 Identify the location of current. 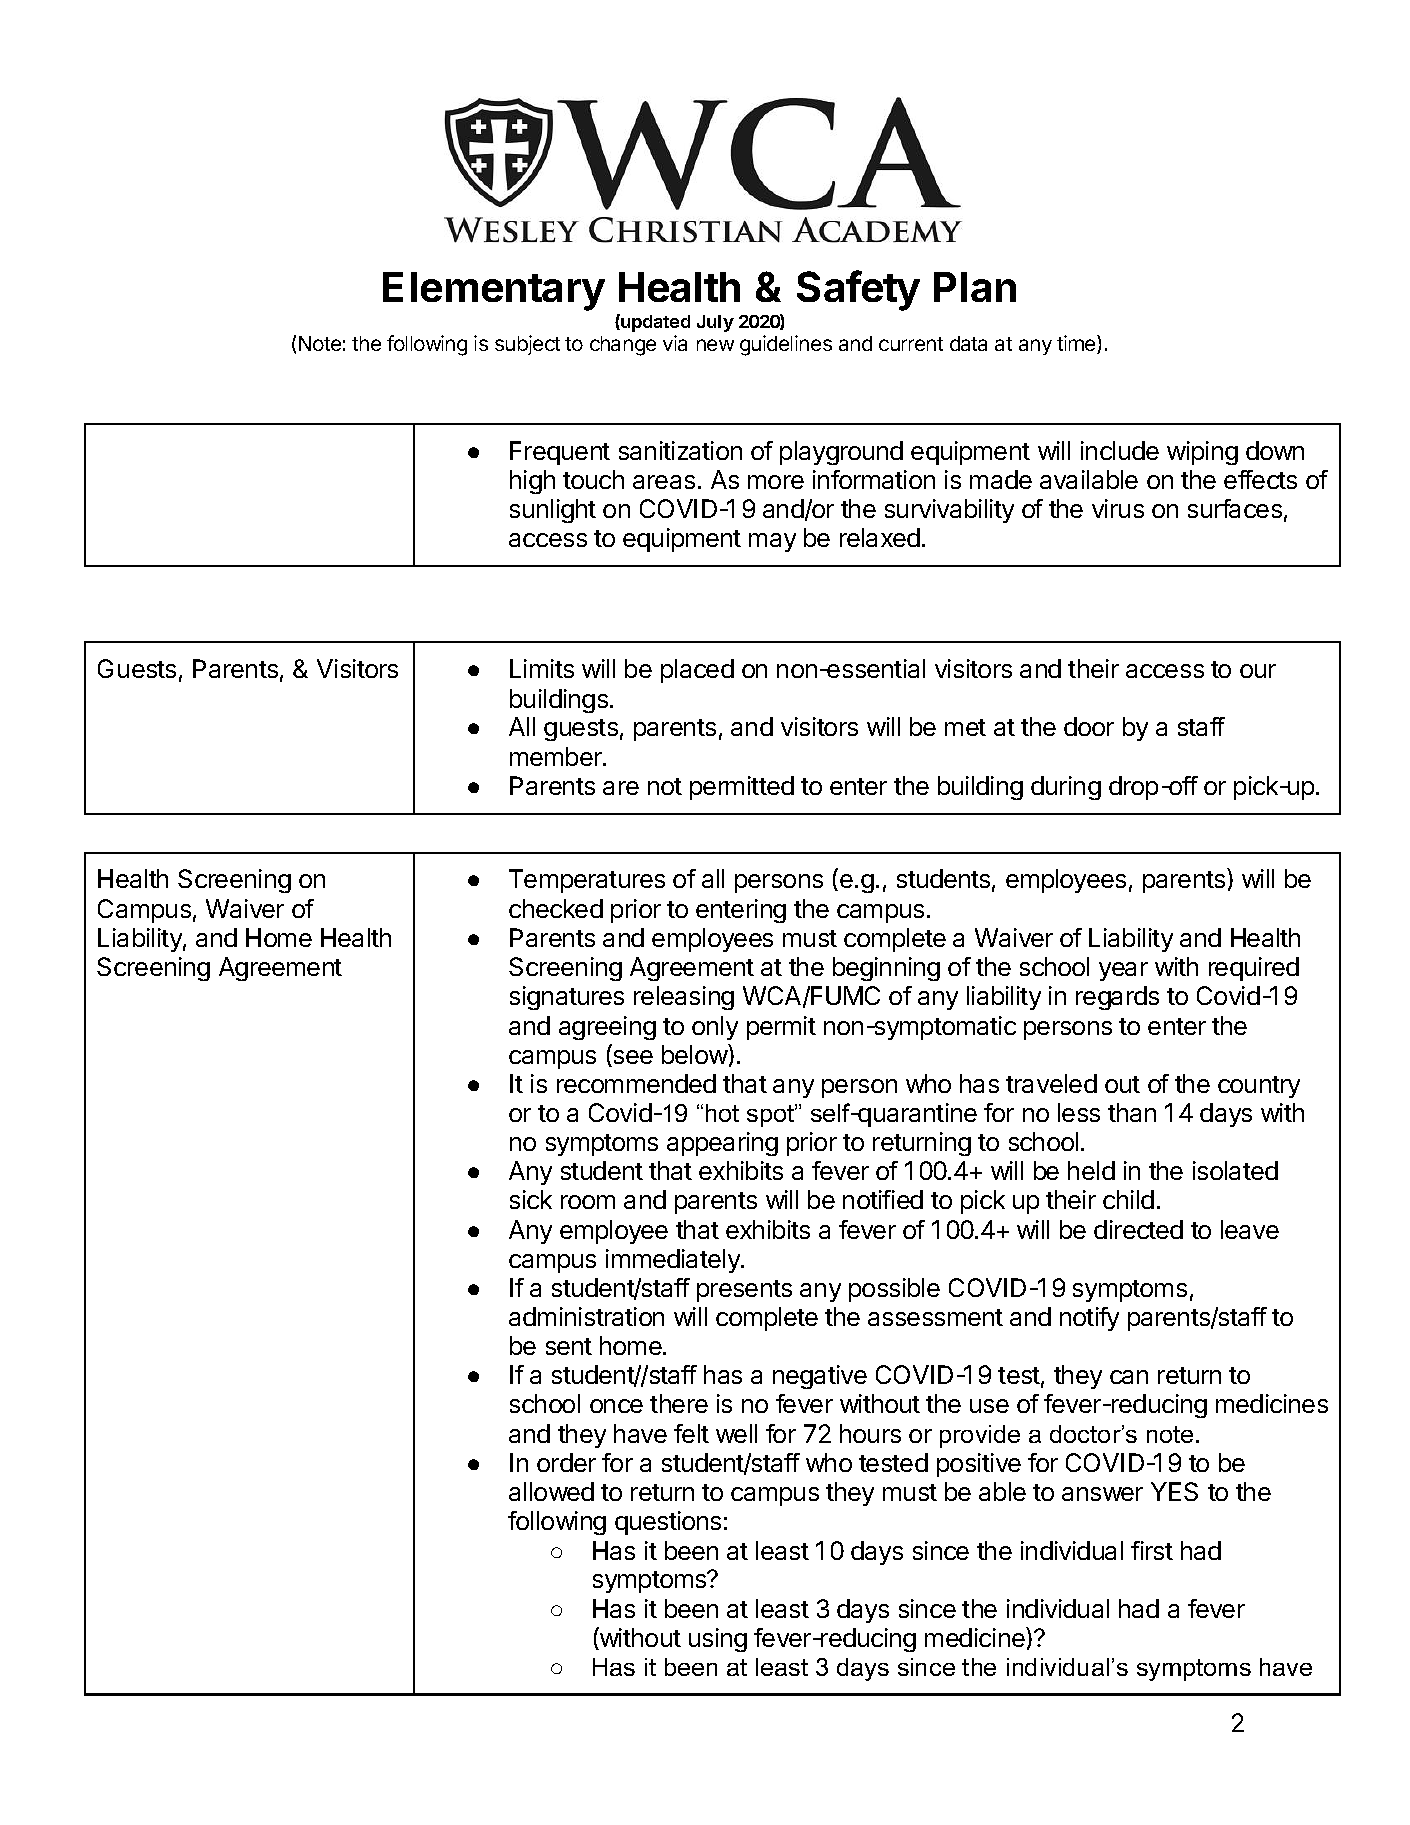
(911, 344).
